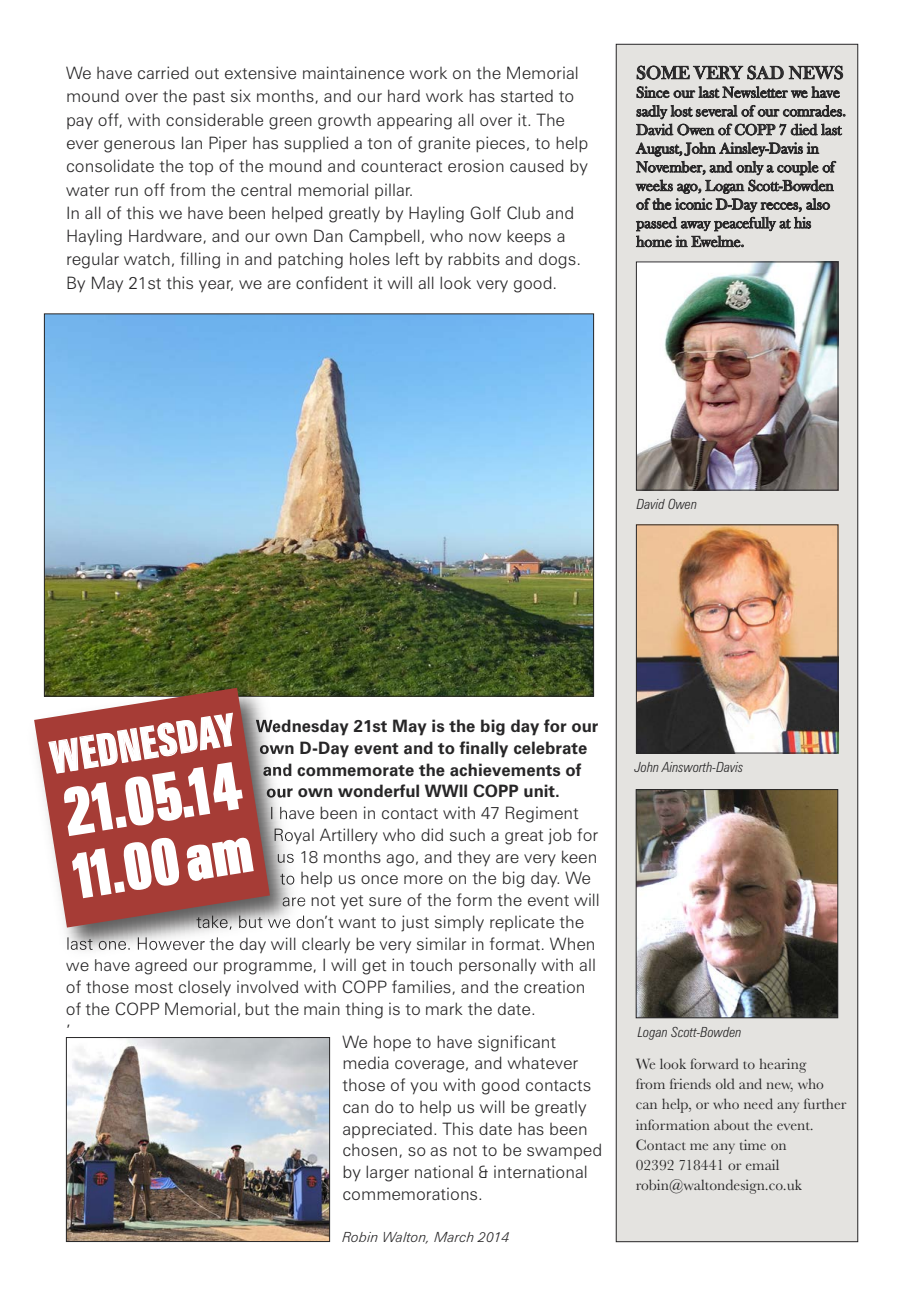 This screenshot has width=924, height=1308. Describe the element at coordinates (200, 260) in the screenshot. I see `filling` at that location.
